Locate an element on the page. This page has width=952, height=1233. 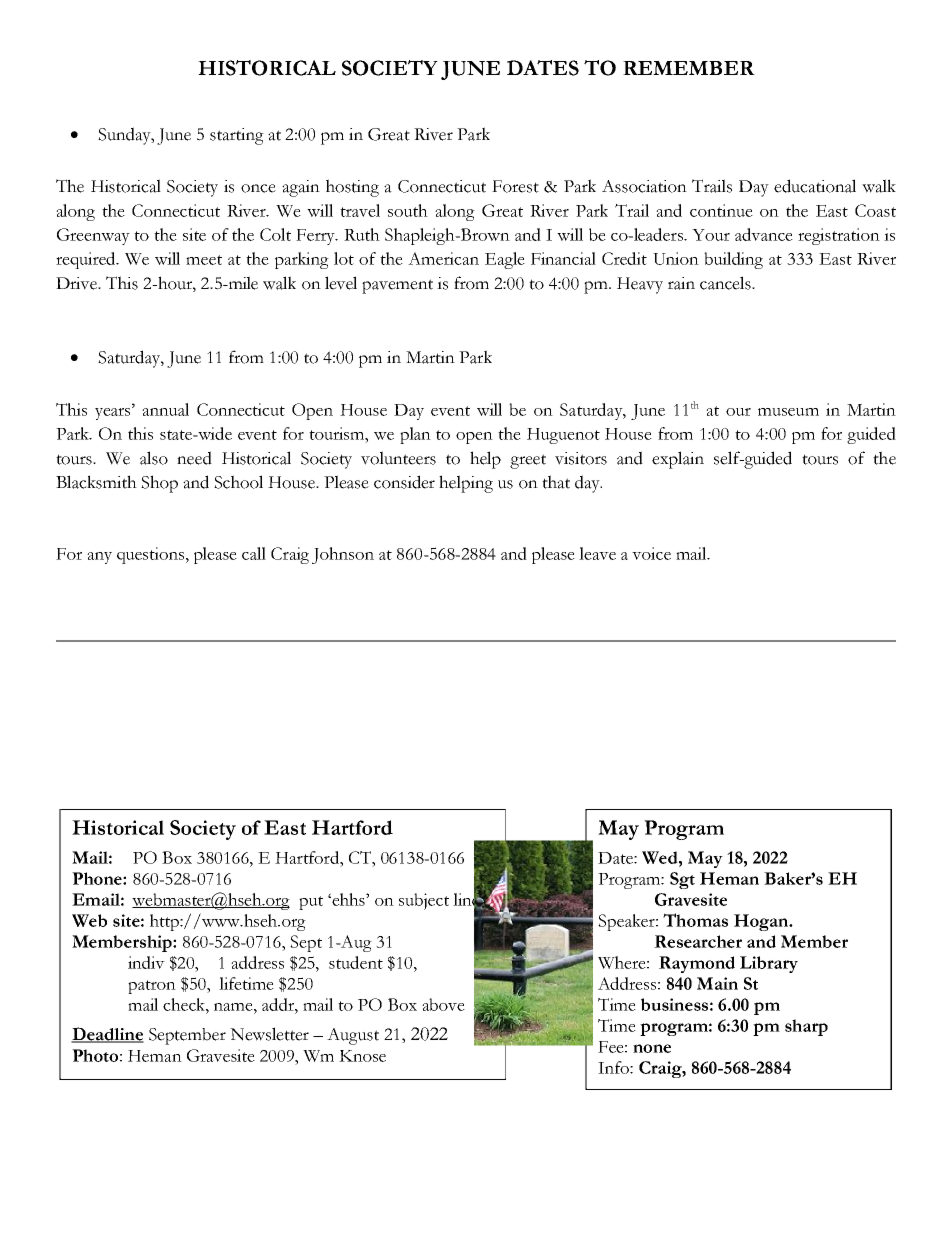
sharp is located at coordinates (806, 1027).
